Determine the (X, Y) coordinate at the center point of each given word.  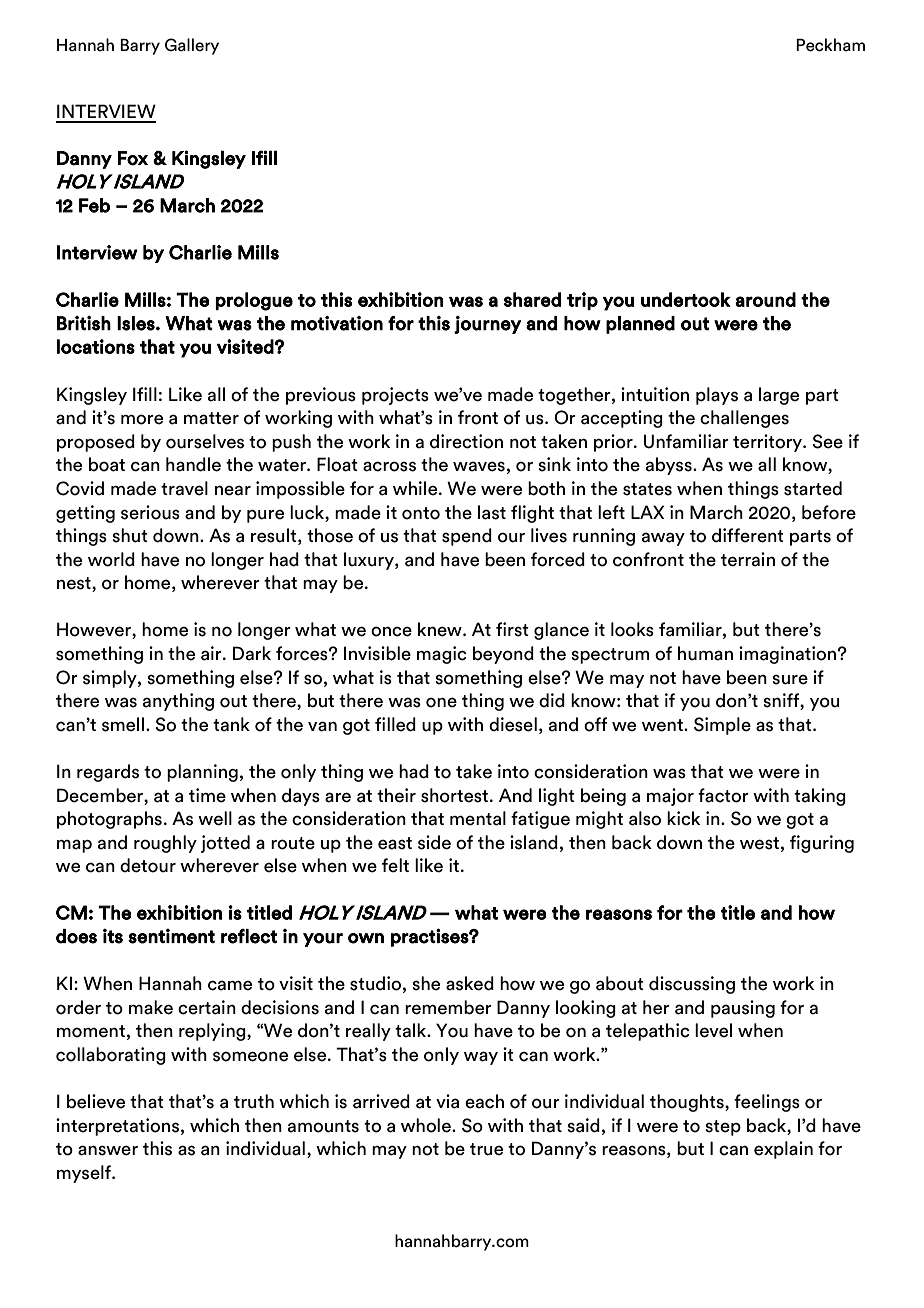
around (765, 299)
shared (532, 299)
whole (427, 1125)
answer (108, 1150)
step (723, 1128)
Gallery (192, 46)
